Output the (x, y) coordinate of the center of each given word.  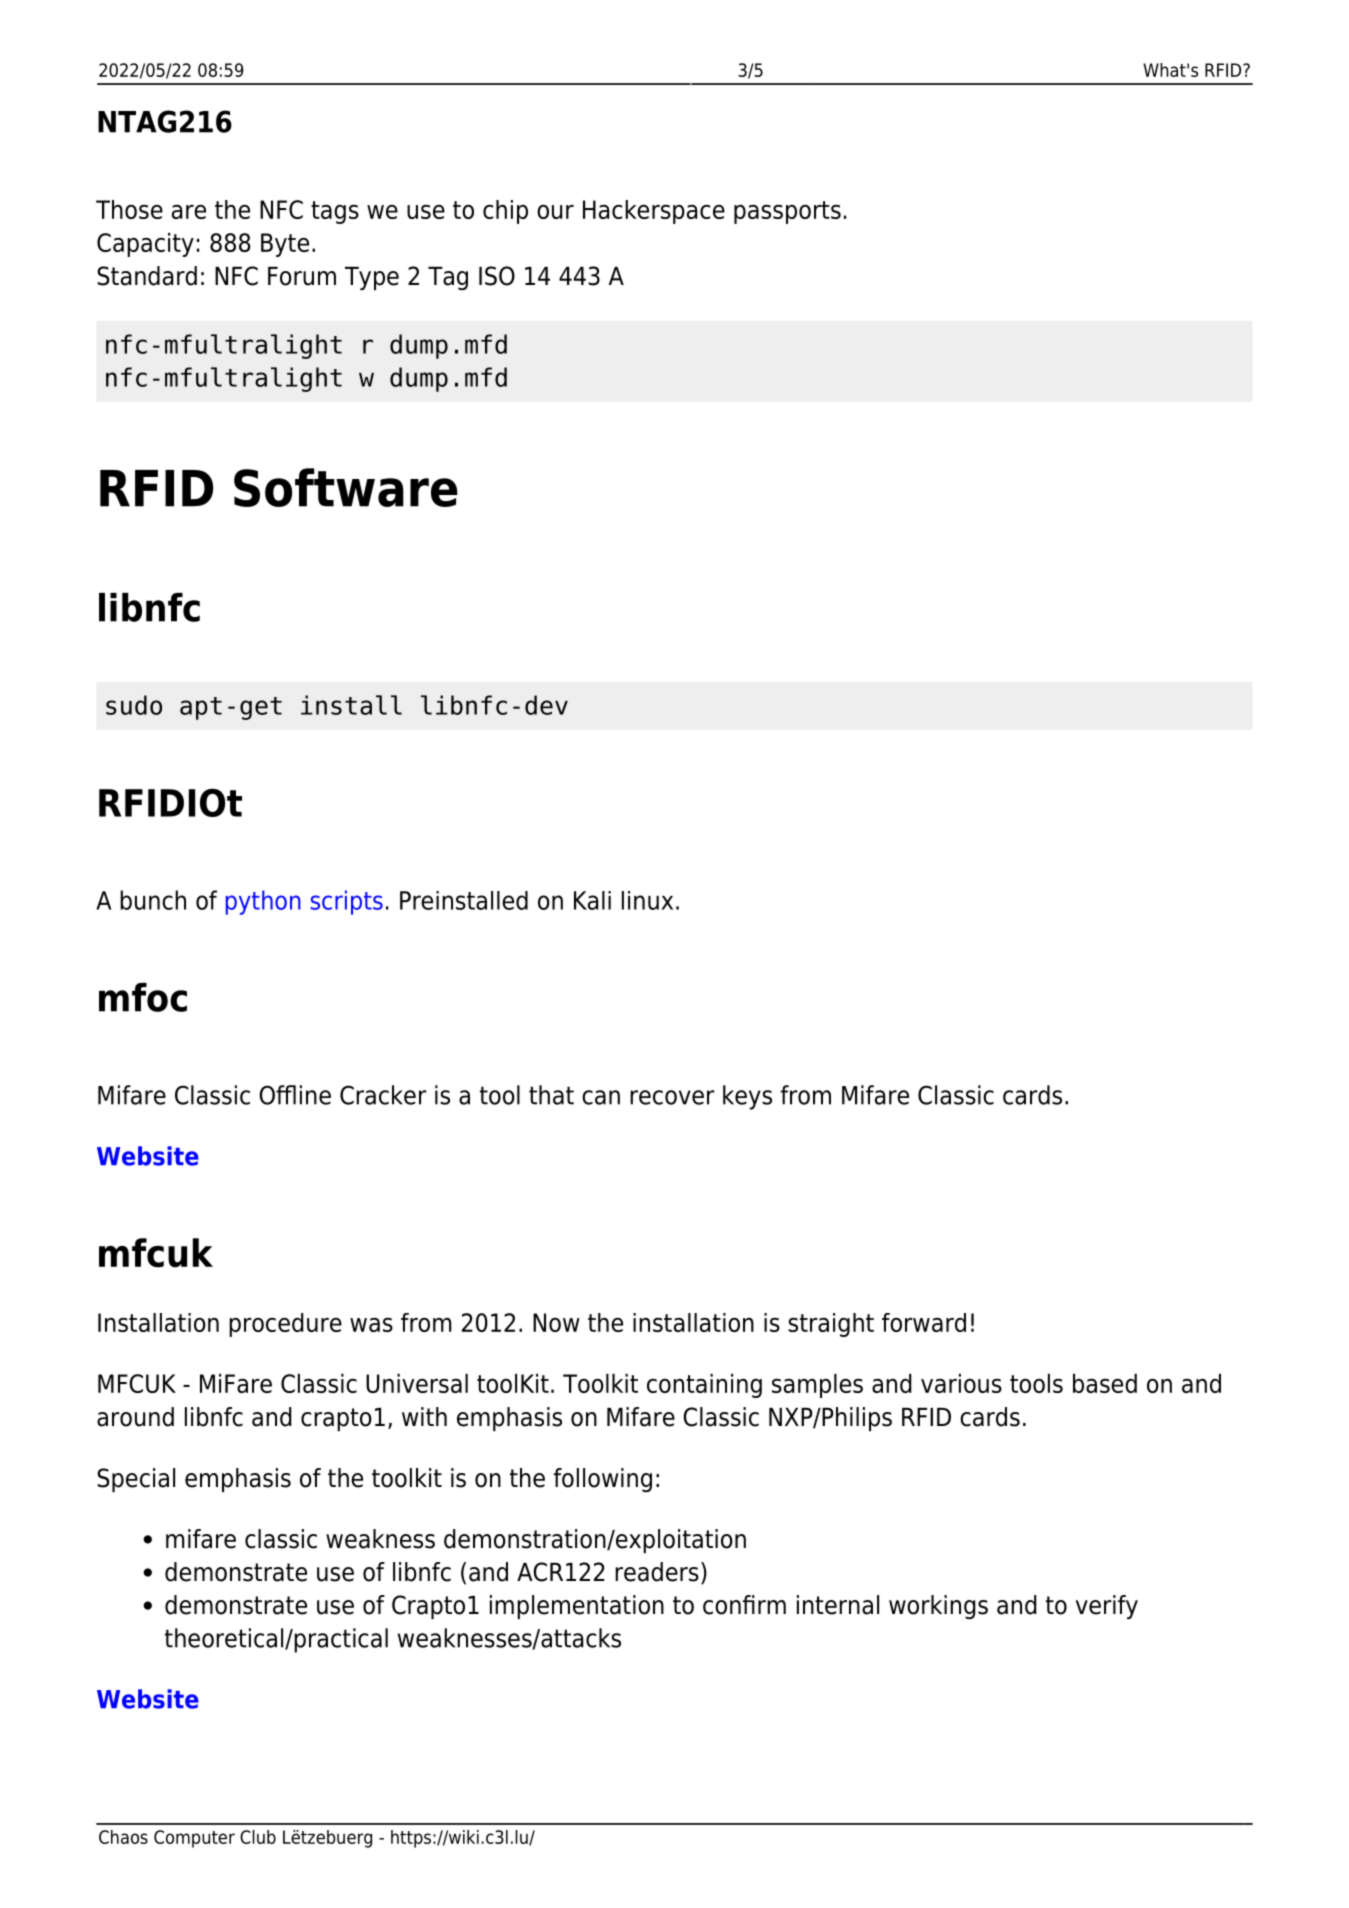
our (555, 212)
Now (556, 1322)
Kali (592, 900)
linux (647, 900)
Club (258, 1837)
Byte (285, 245)
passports (787, 212)
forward (924, 1322)
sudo (134, 705)
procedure (285, 1325)
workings (938, 1607)
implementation (577, 1607)
